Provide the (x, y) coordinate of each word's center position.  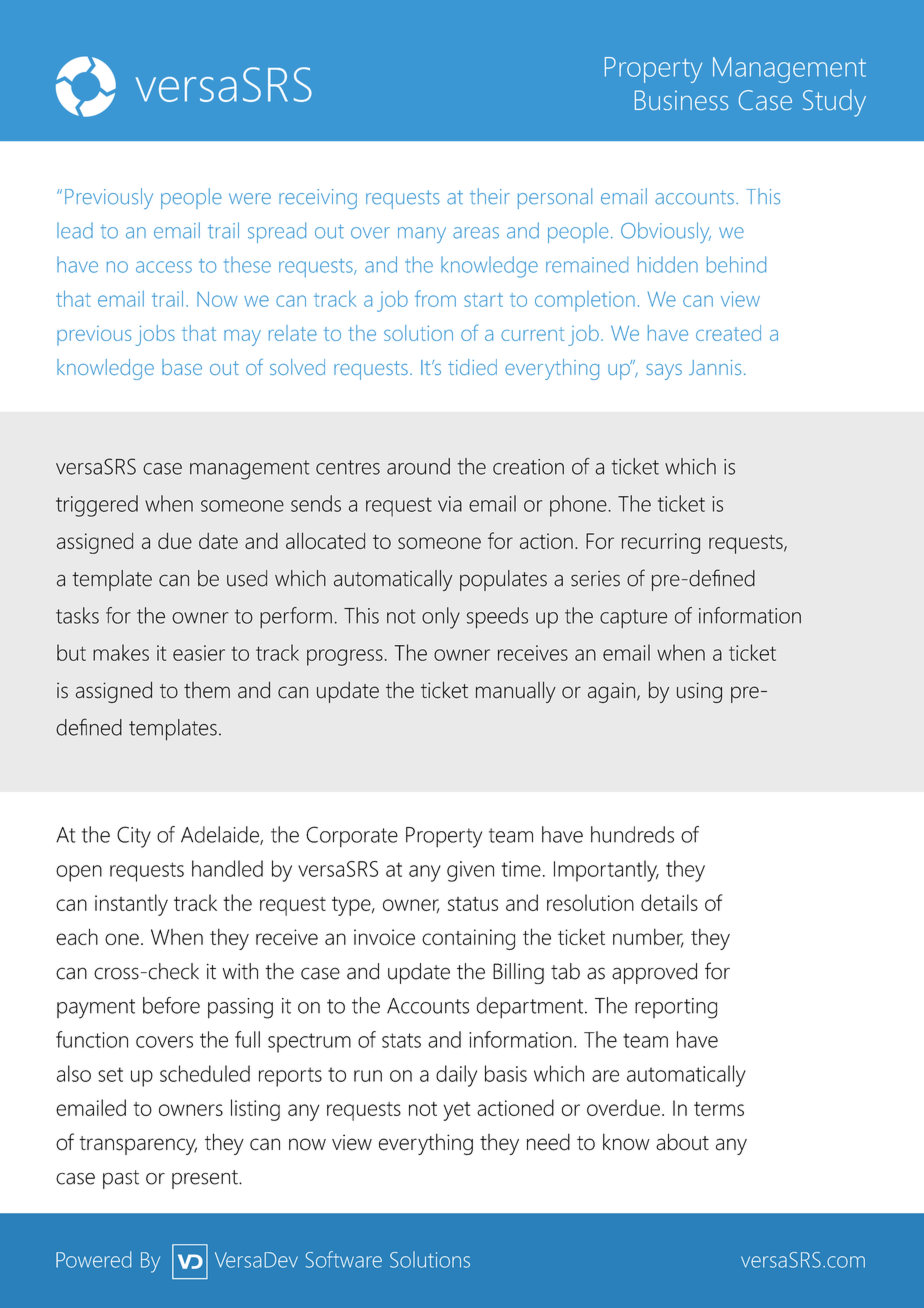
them (207, 690)
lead (75, 230)
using (699, 692)
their (490, 196)
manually (516, 692)
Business (681, 100)
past (121, 1179)
